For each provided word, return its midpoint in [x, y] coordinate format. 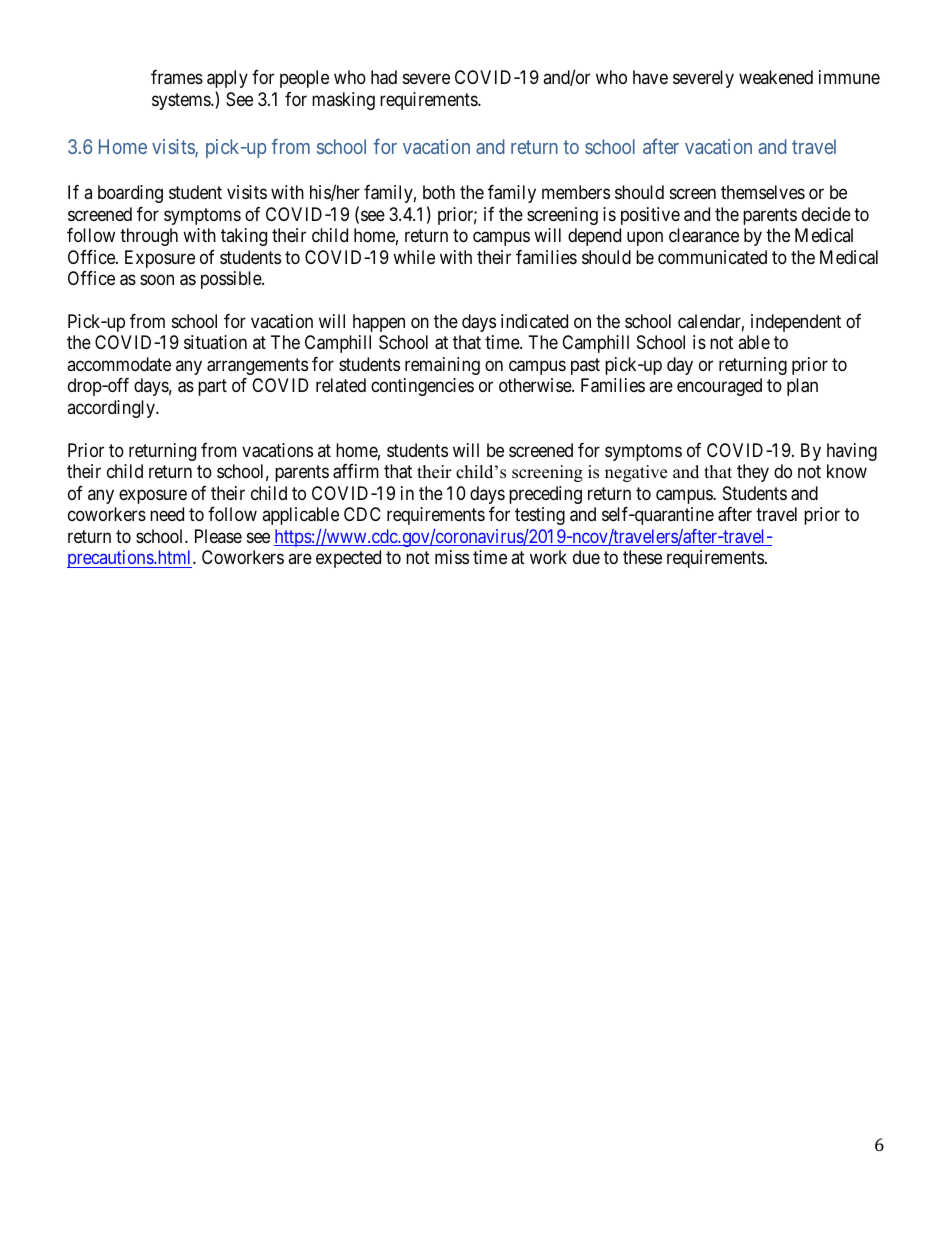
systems [182, 101]
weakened [776, 77]
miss [452, 557]
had [384, 77]
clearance [704, 235]
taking [244, 237]
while [414, 257]
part [212, 388]
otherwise [536, 385]
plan [802, 387]
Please [218, 536]
